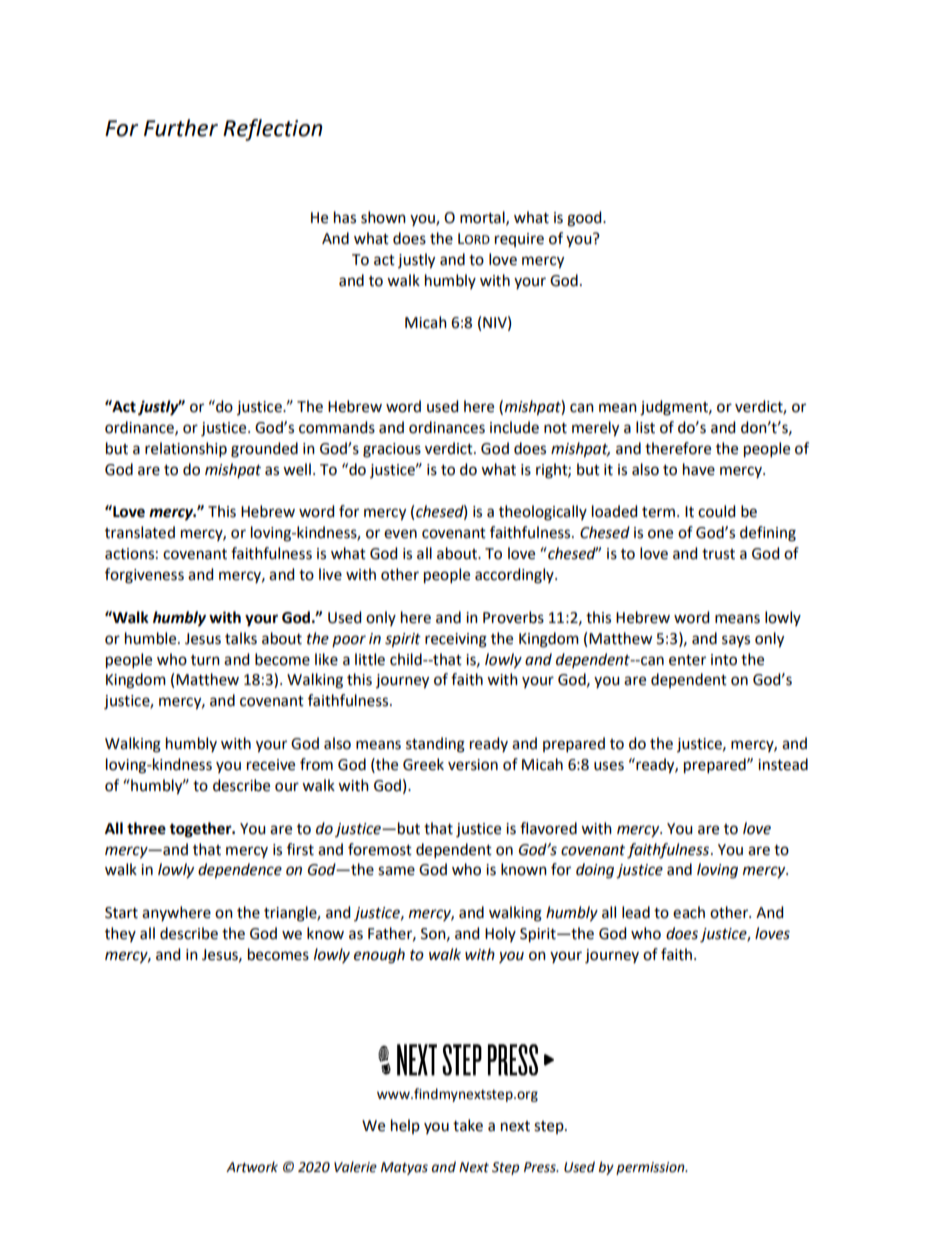  What do you see at coordinates (585, 219) in the page?
I see `good` at bounding box center [585, 219].
